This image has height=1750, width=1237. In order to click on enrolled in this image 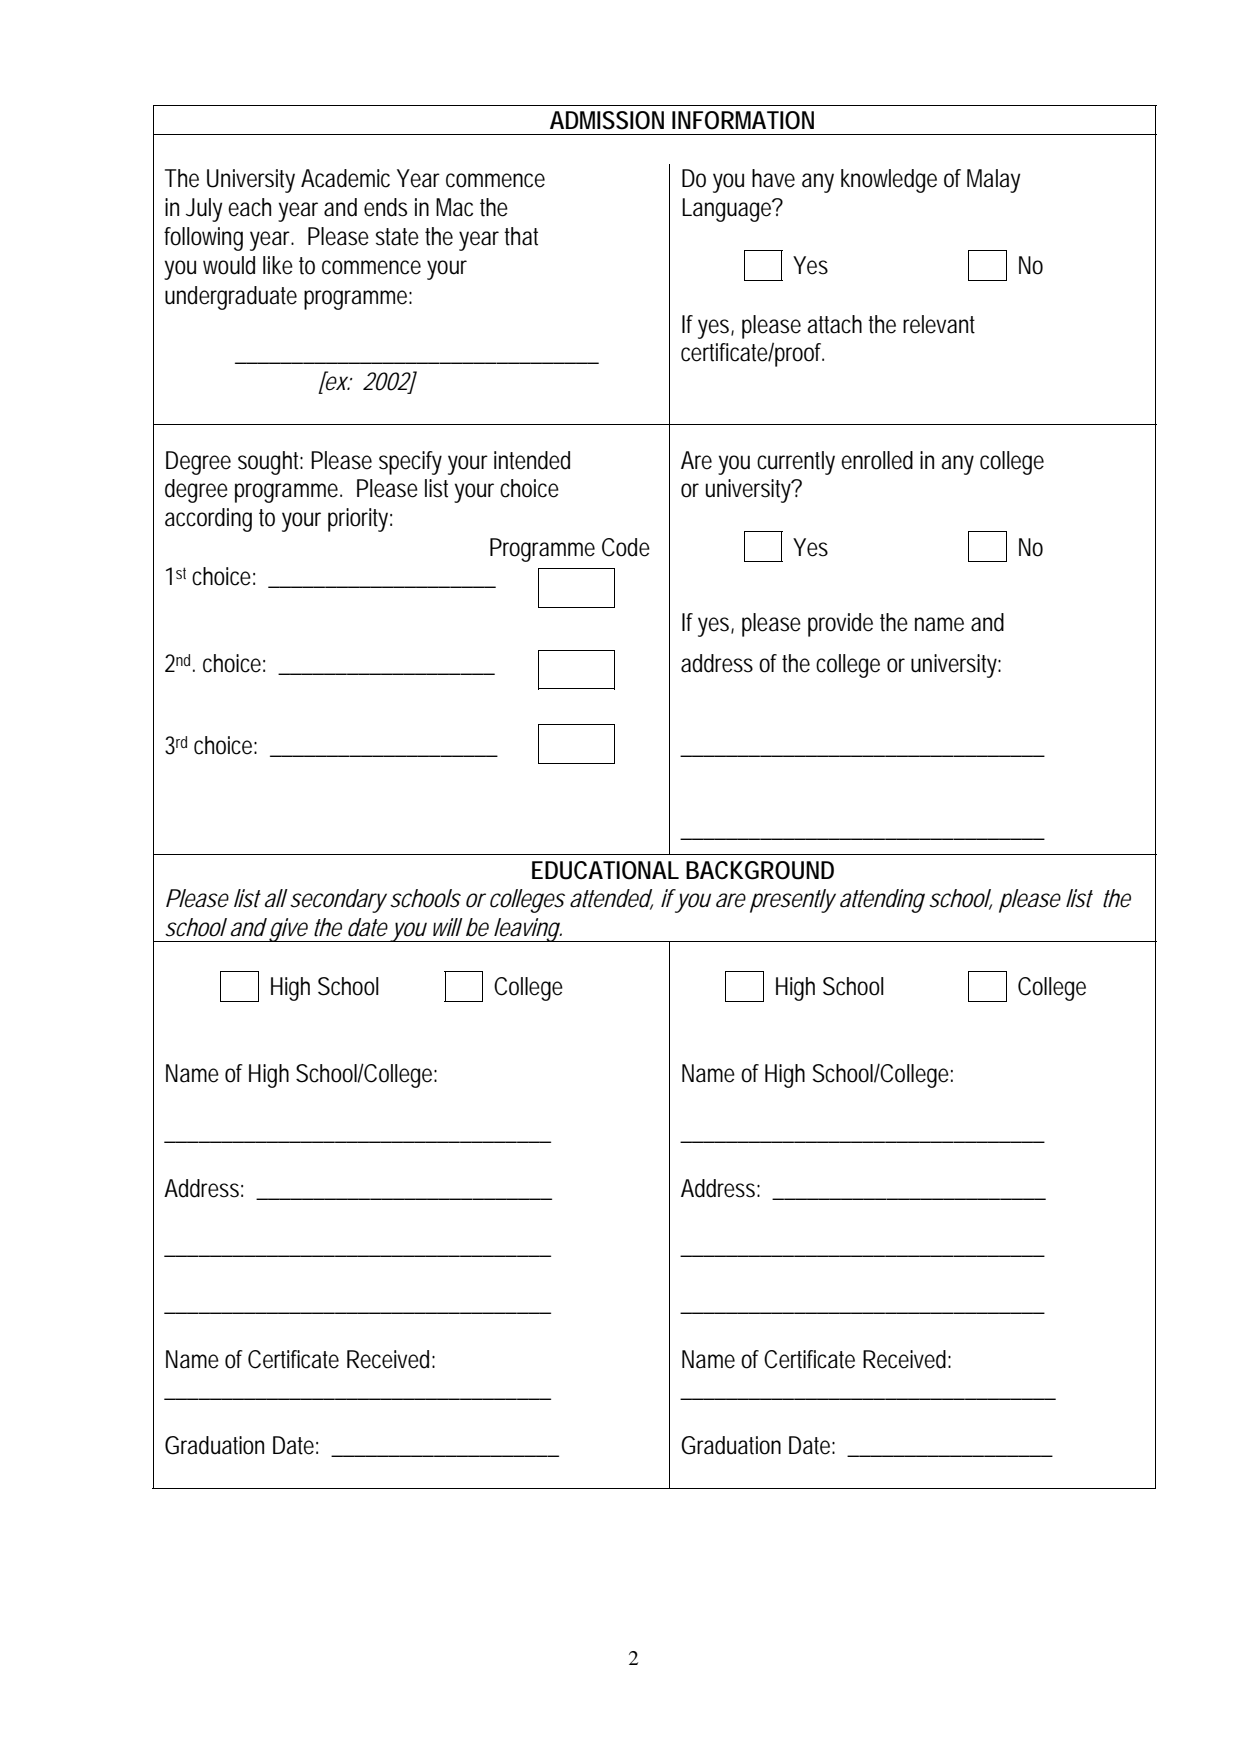, I will do `click(877, 460)`.
